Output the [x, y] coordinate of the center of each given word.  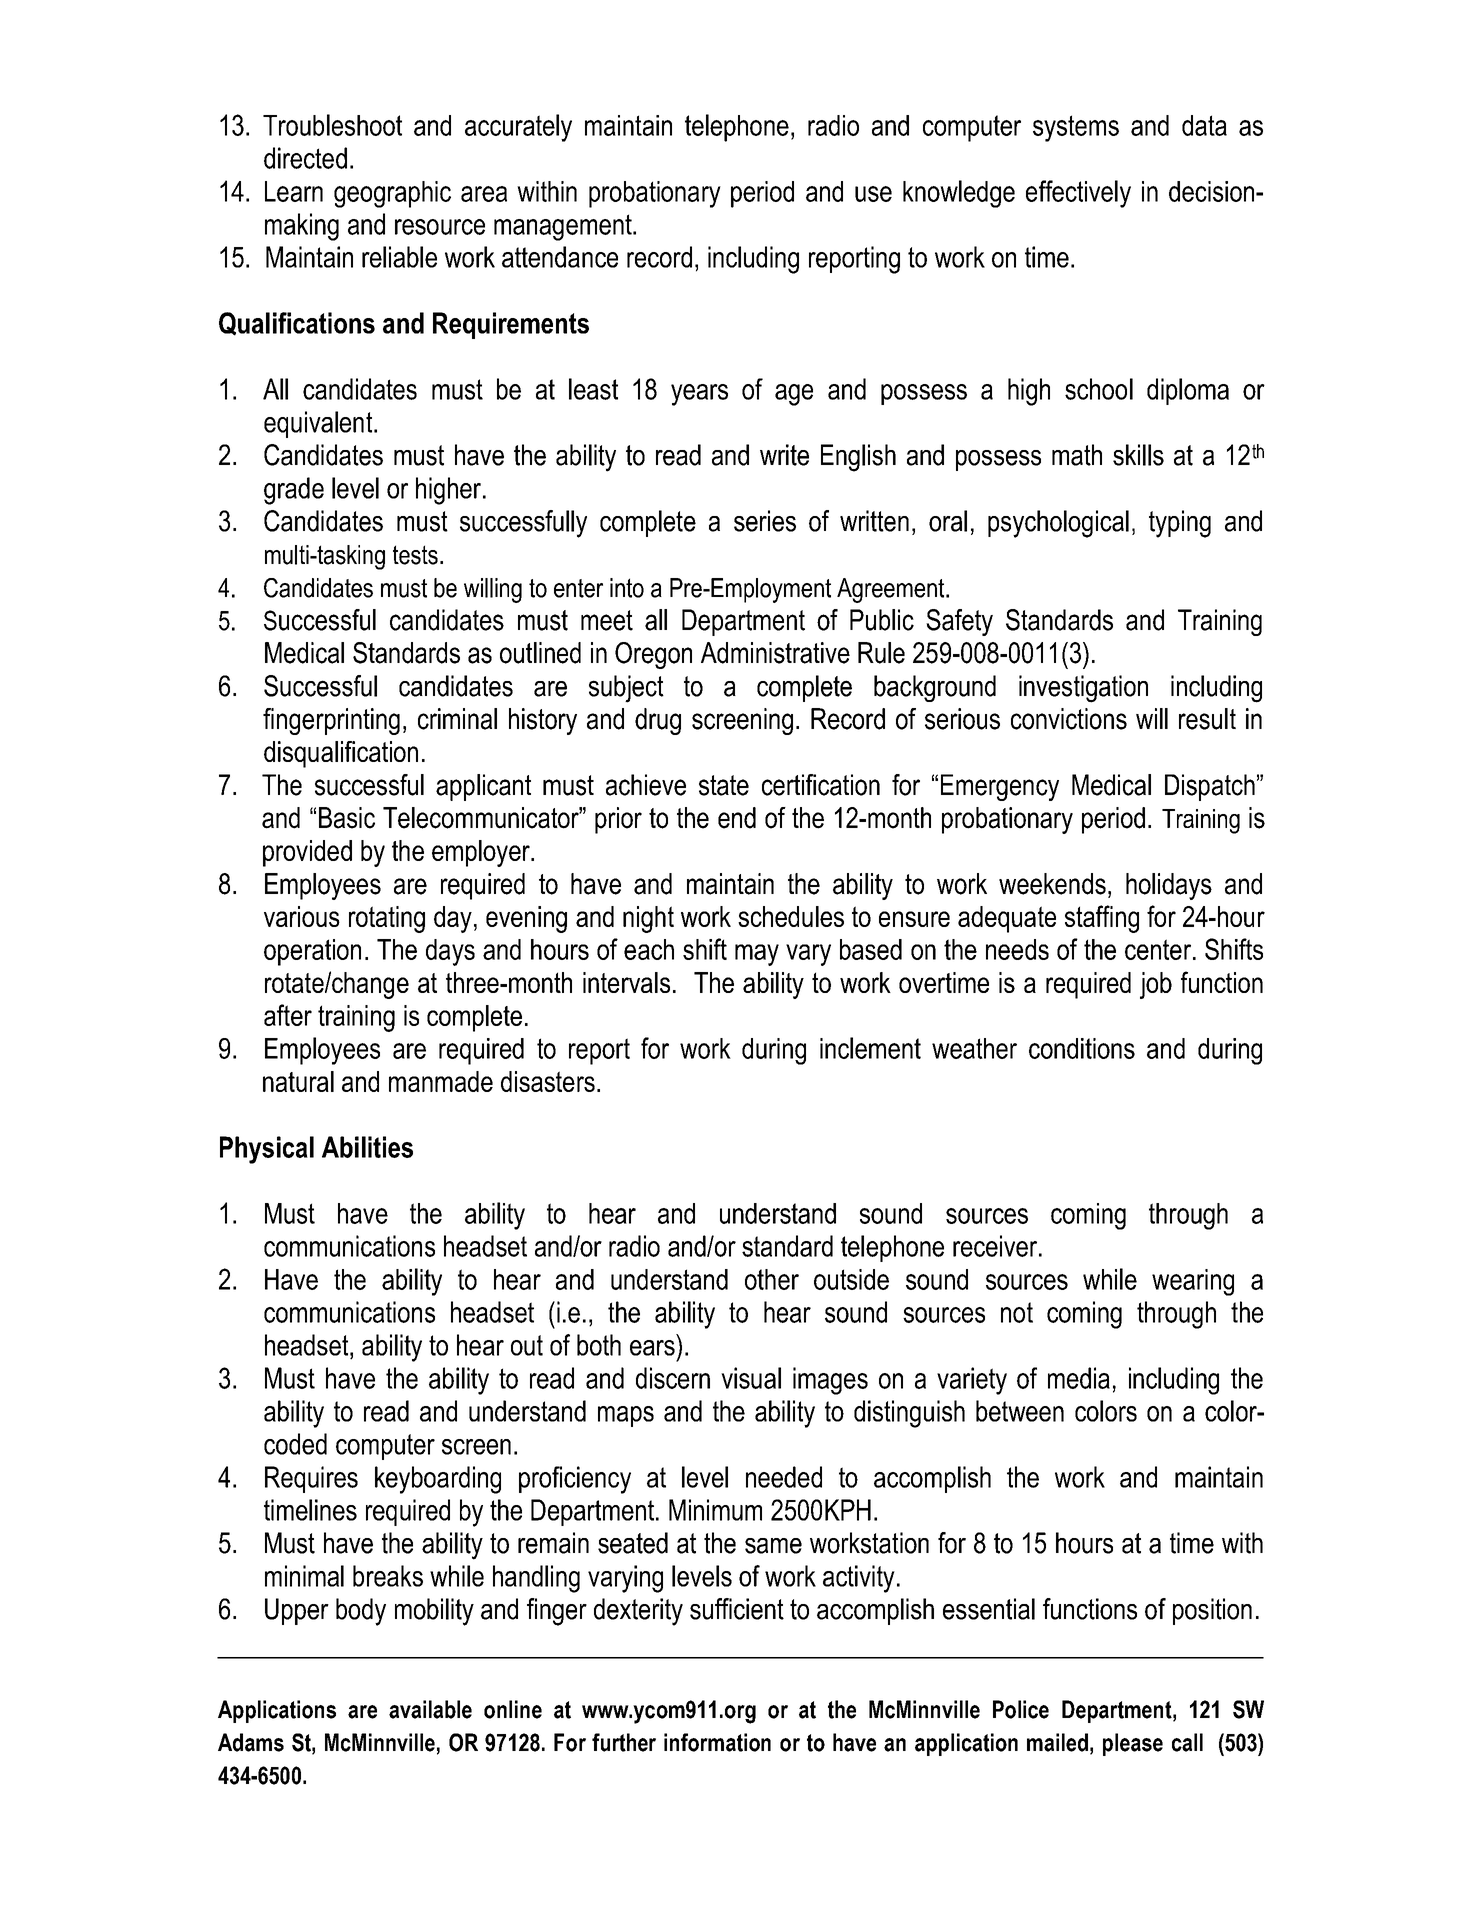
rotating [387, 919]
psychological [1058, 524]
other [772, 1279]
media [1079, 1378]
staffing [1102, 919]
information [717, 1742]
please [1133, 1744]
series [765, 521]
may [757, 955]
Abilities [367, 1147]
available [430, 1709]
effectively [1078, 194]
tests [415, 555]
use [873, 194]
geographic [392, 194]
